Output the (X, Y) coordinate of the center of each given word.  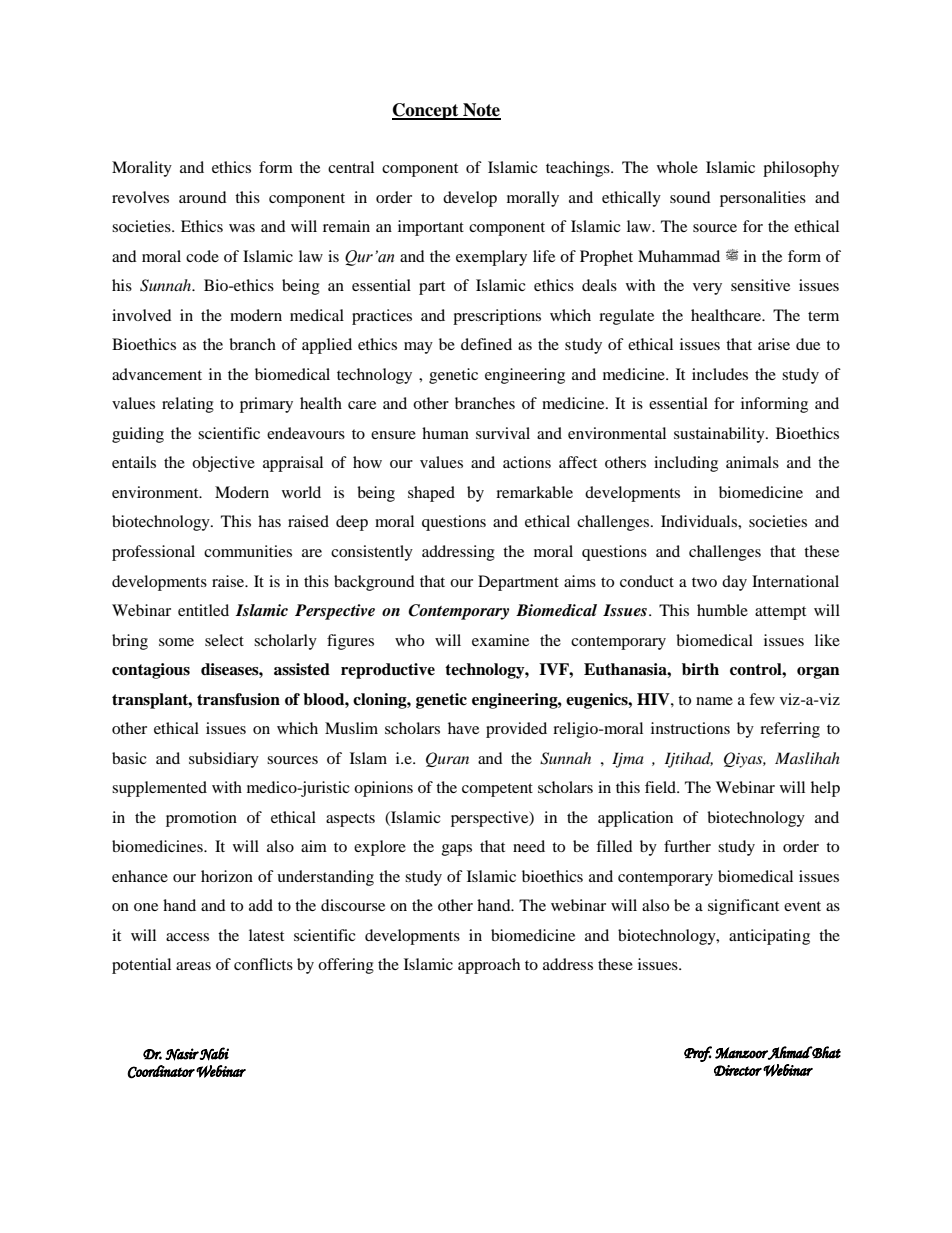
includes (720, 374)
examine (500, 640)
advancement (157, 374)
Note (481, 111)
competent (497, 790)
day (734, 583)
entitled (203, 610)
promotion (201, 819)
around (203, 197)
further (687, 846)
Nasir (182, 1054)
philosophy (801, 169)
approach (489, 966)
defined (486, 344)
